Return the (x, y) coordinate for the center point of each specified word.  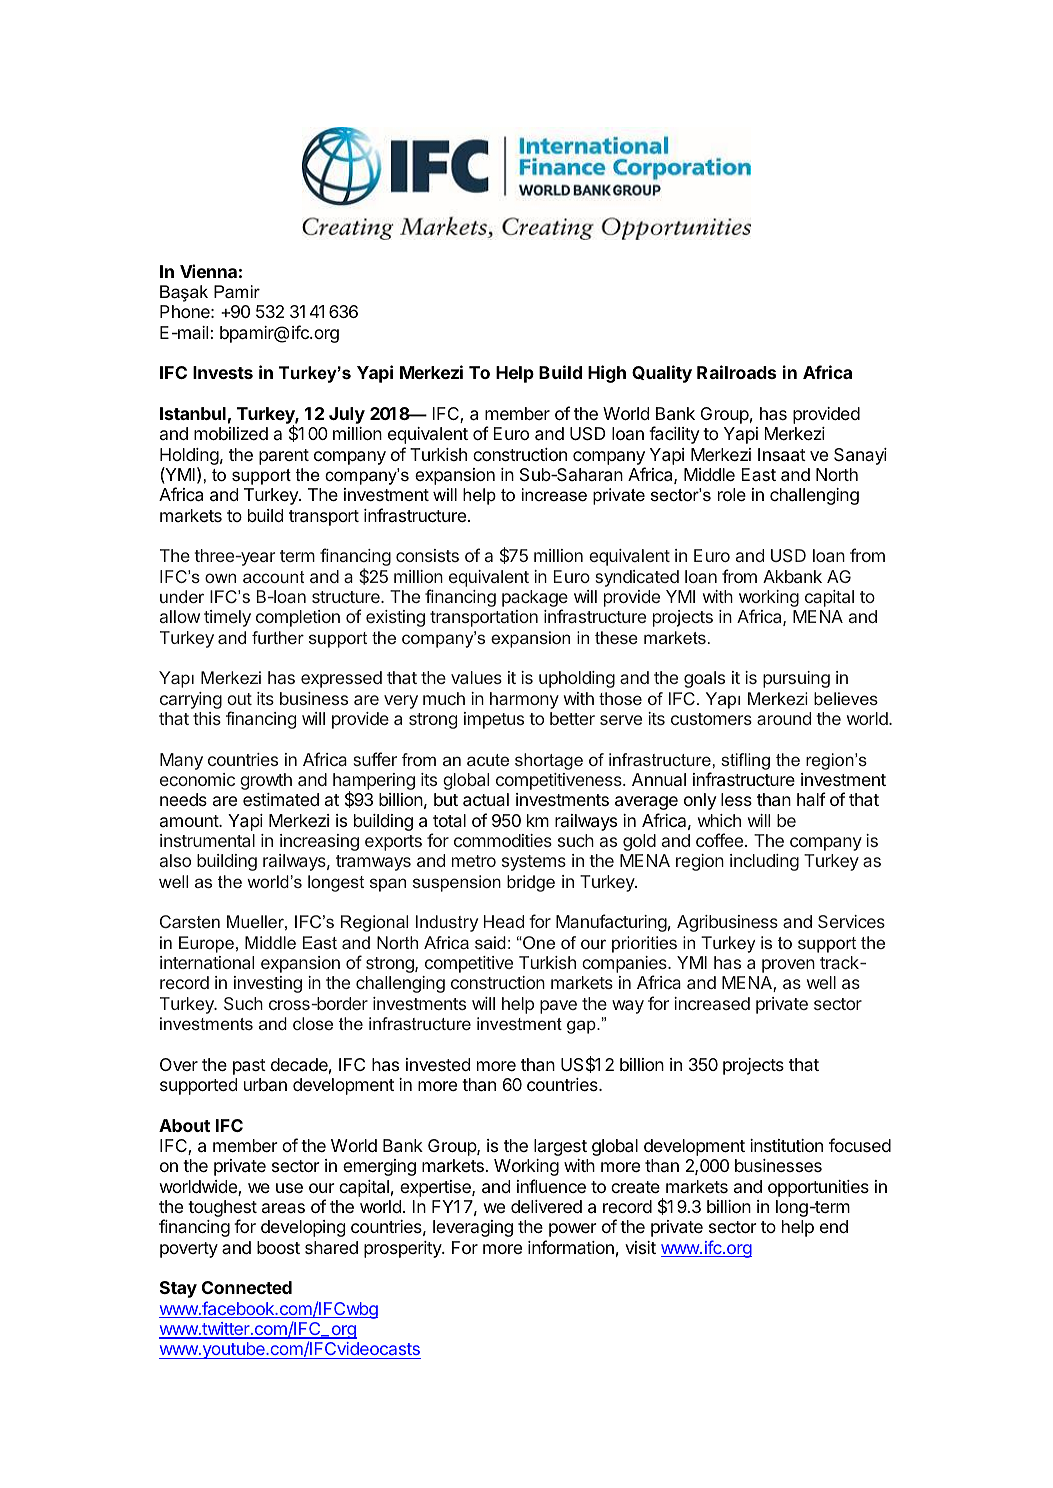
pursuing (796, 679)
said (490, 942)
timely (227, 618)
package (535, 600)
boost (278, 1247)
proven (788, 966)
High (607, 374)
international (207, 962)
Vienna (208, 271)
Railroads (736, 372)
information (571, 1247)
